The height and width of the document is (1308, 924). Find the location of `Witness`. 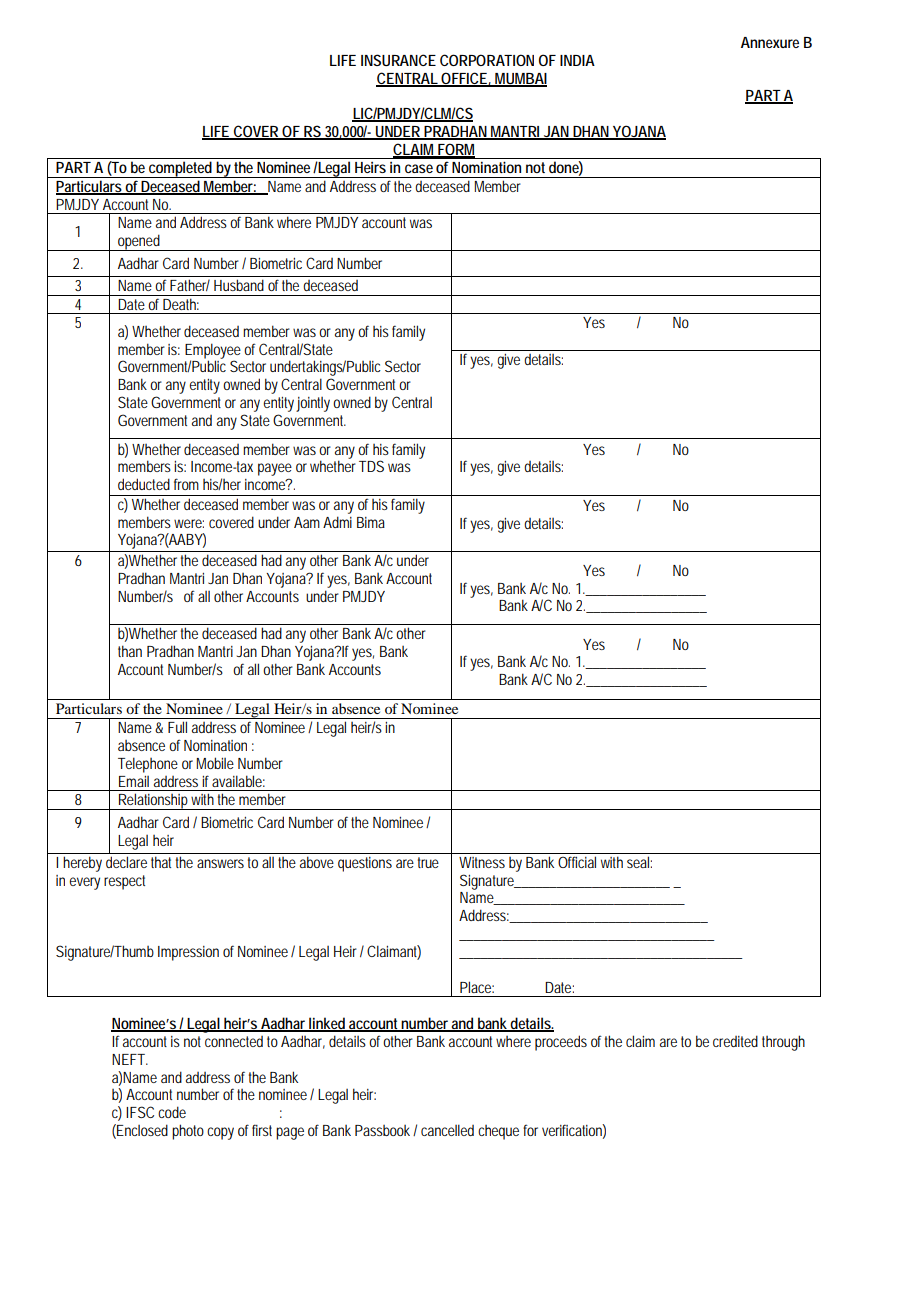

Witness is located at coordinates (482, 862).
